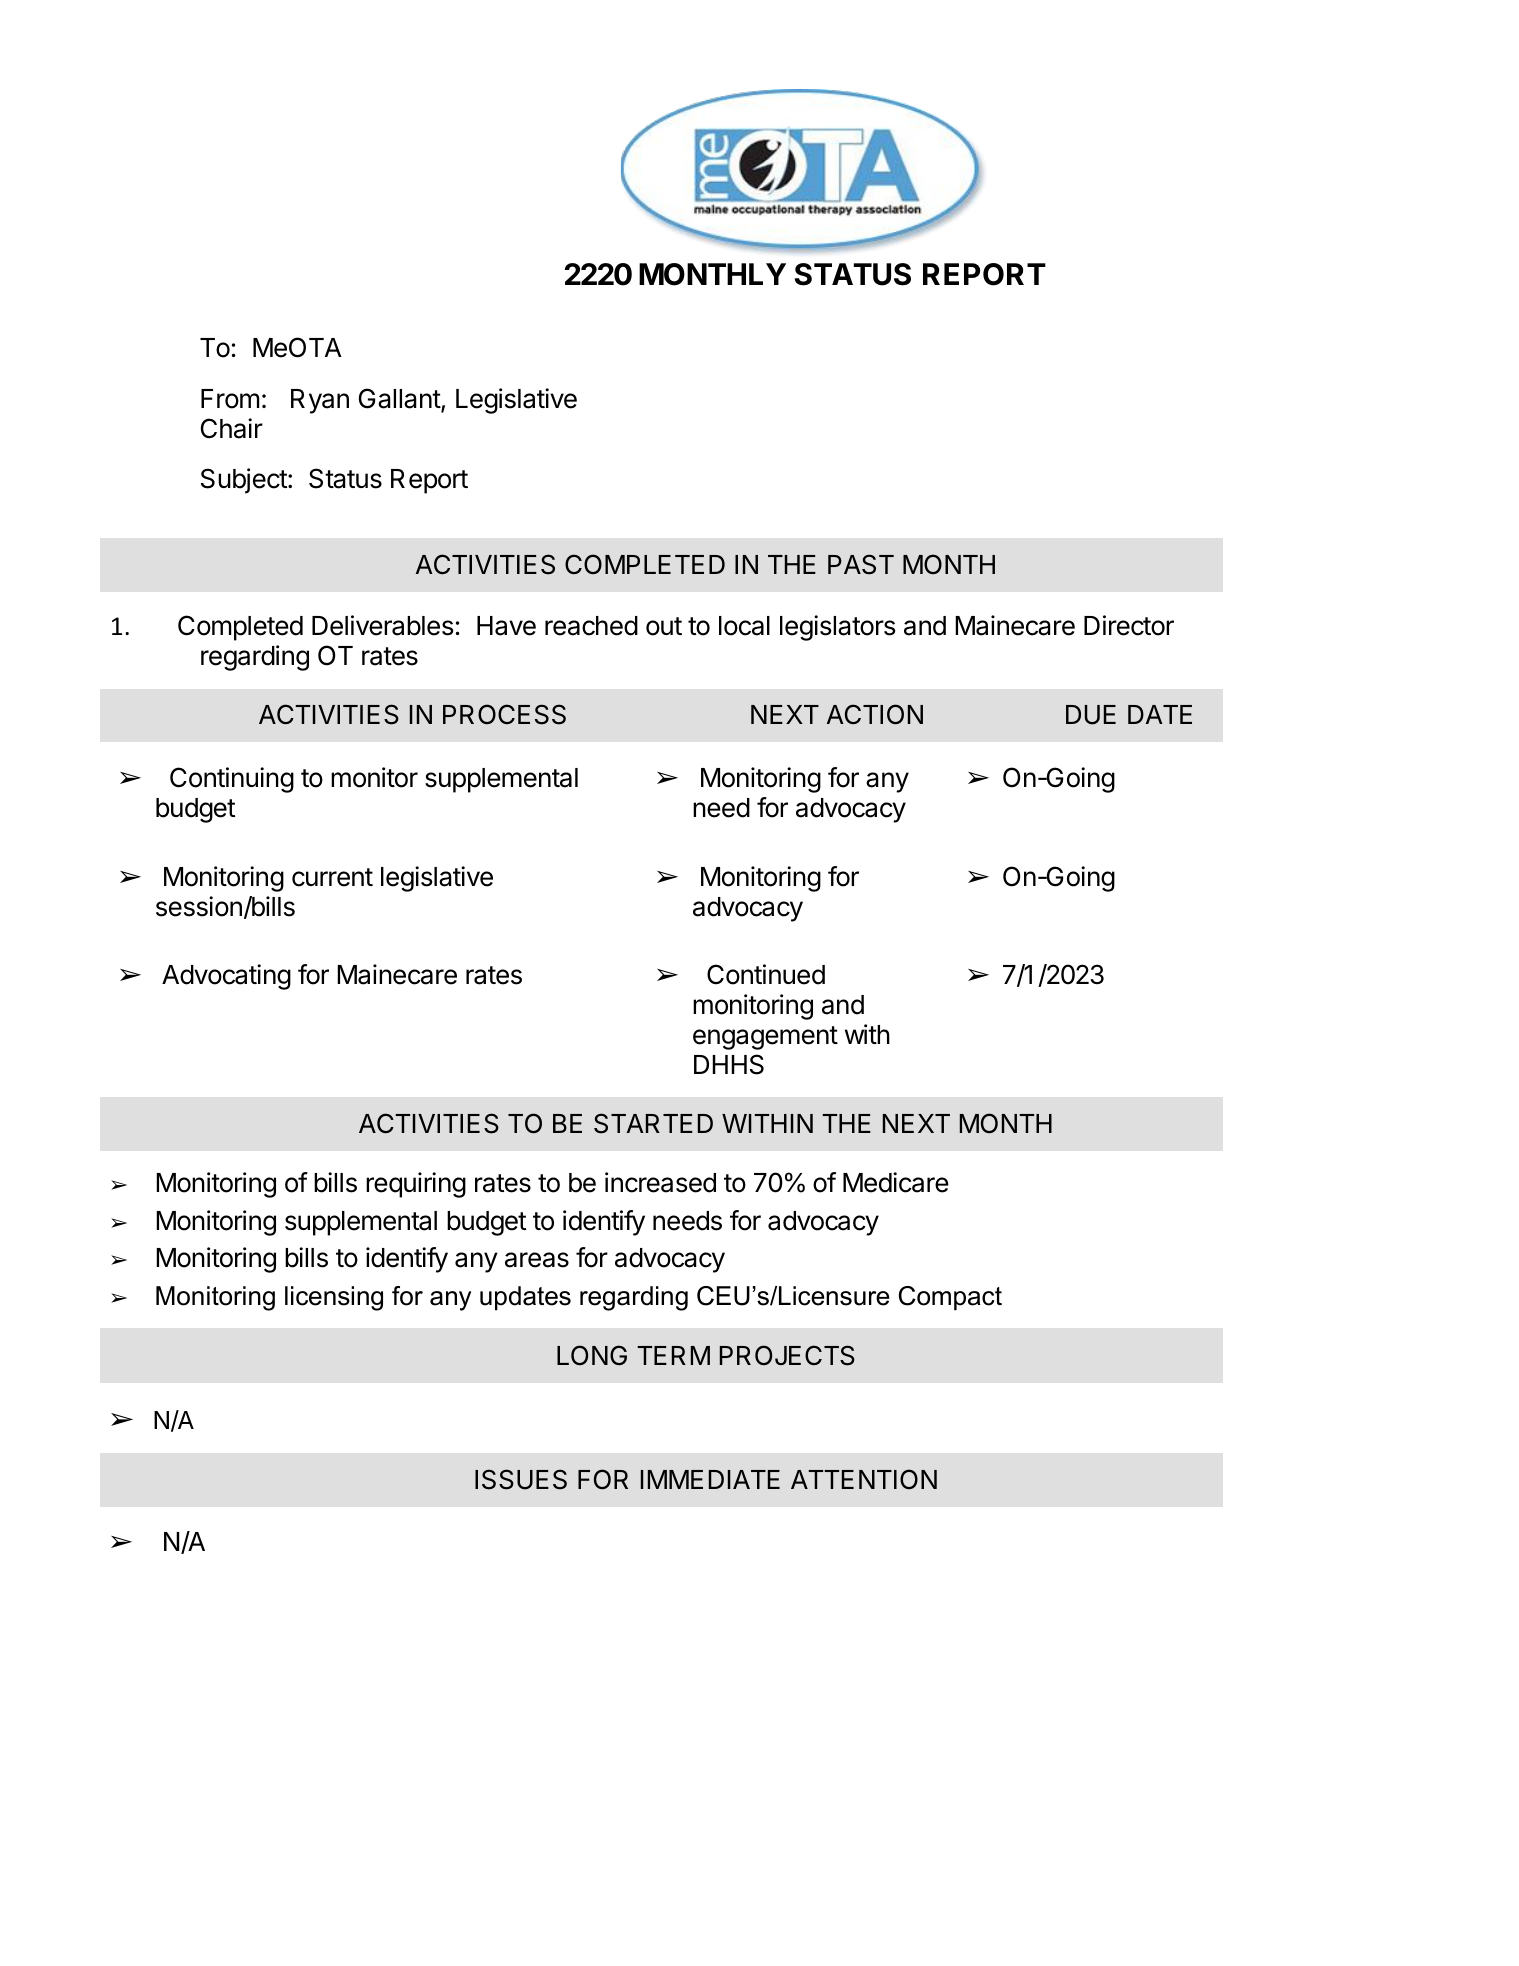  What do you see at coordinates (332, 877) in the image?
I see `current` at bounding box center [332, 877].
